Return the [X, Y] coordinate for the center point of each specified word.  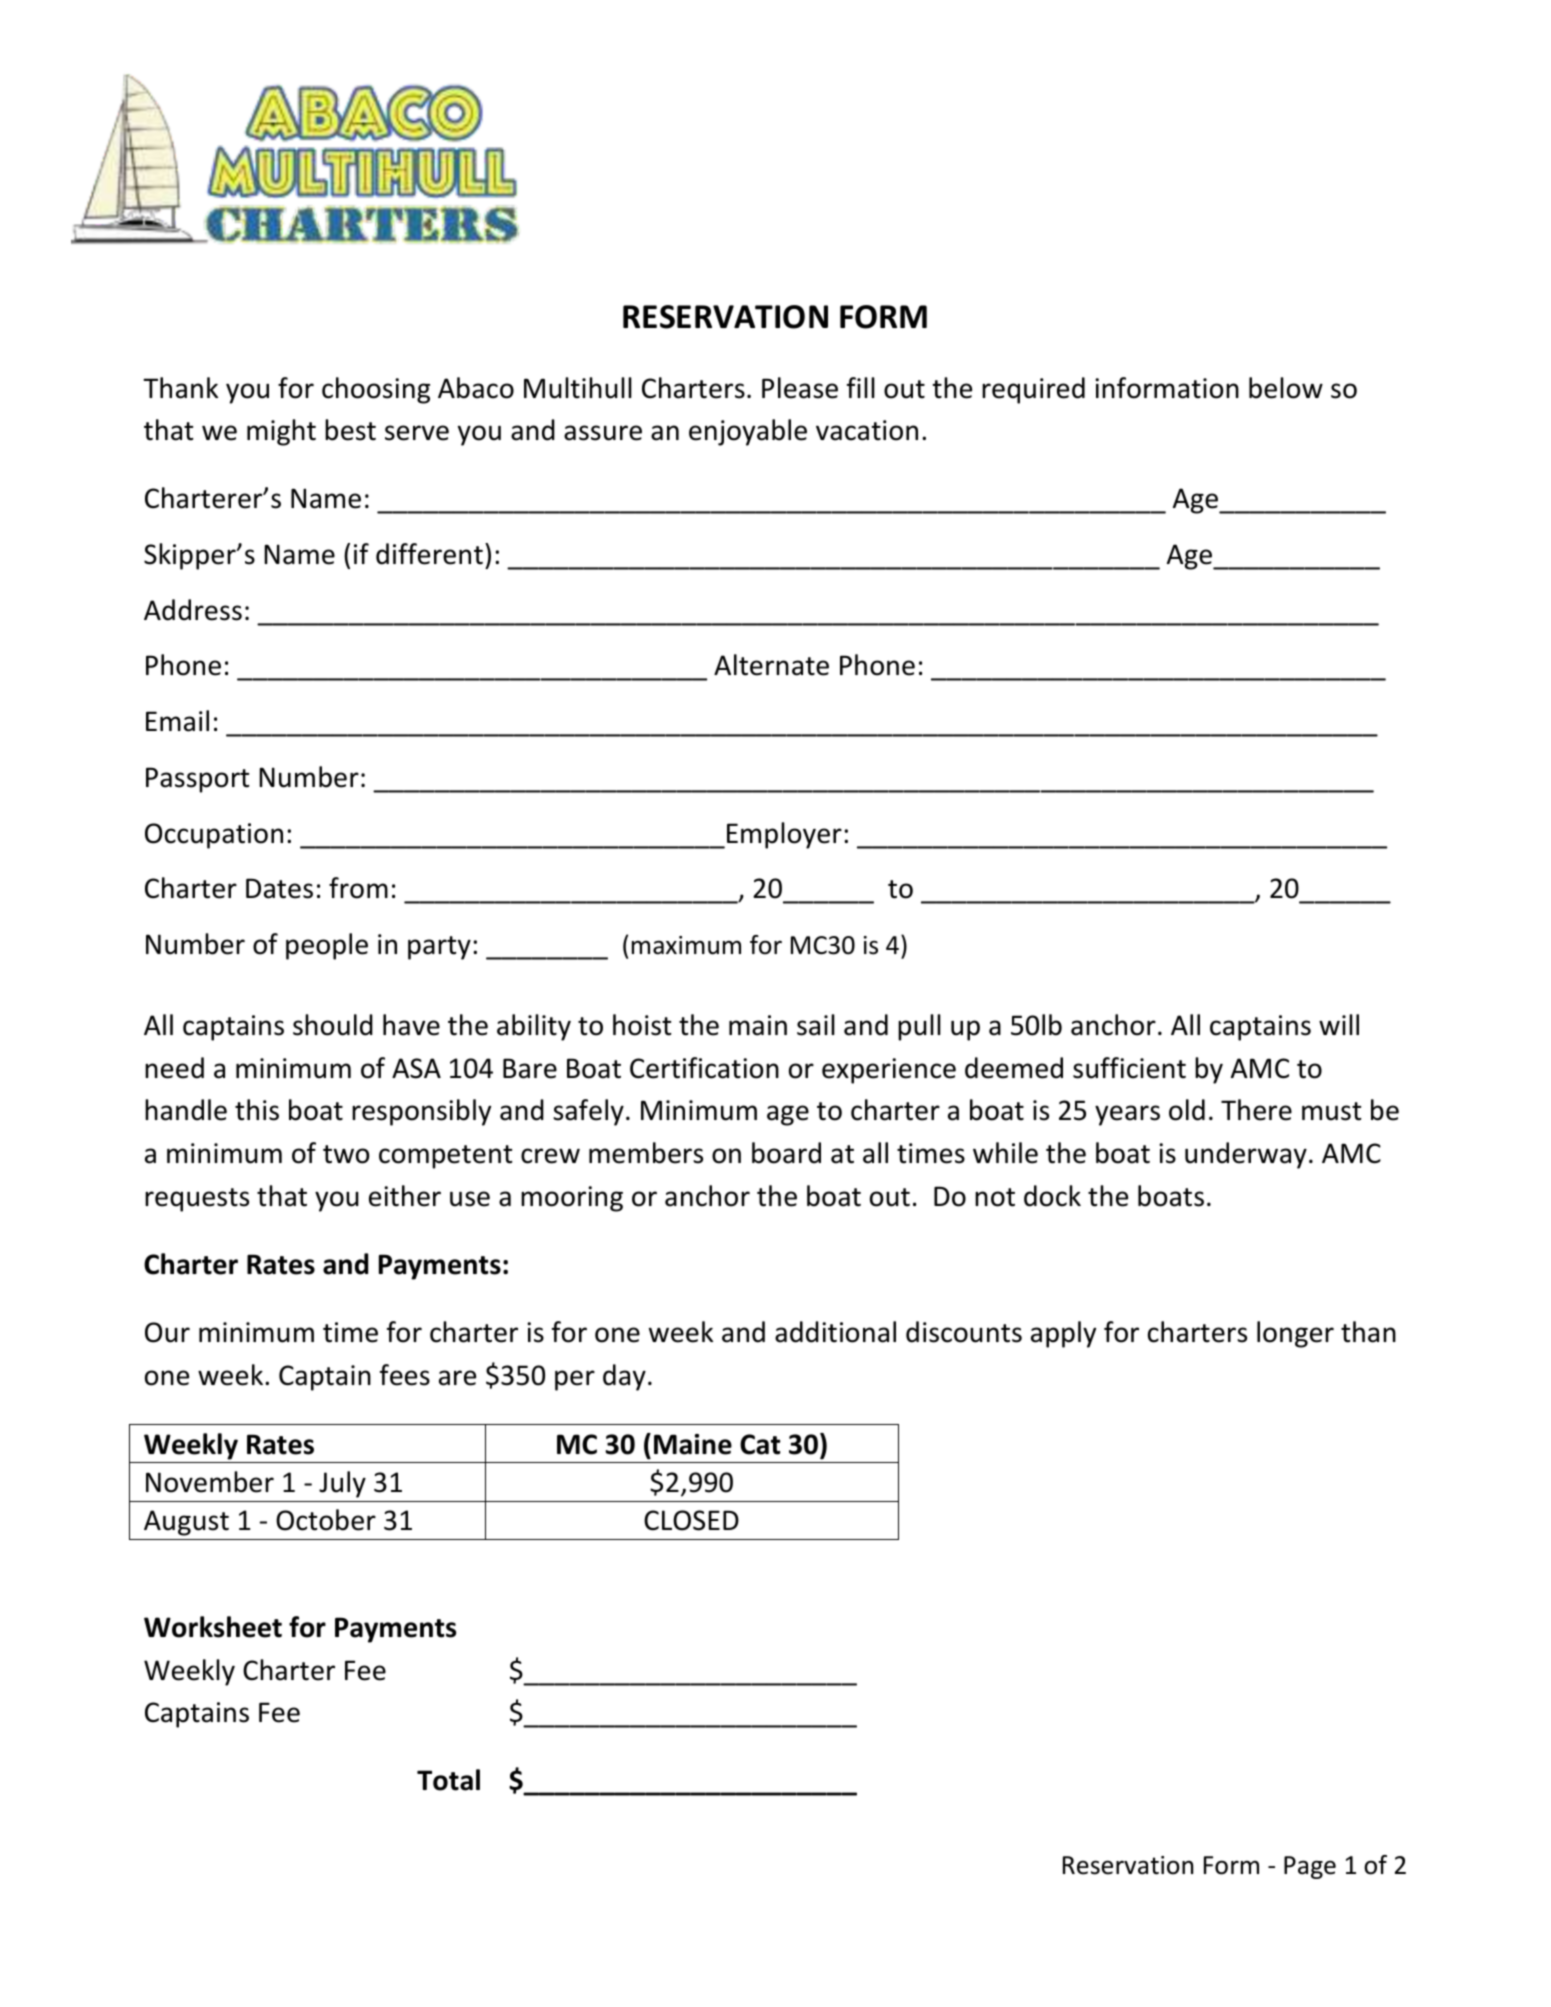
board [786, 1153]
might [281, 432]
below [1286, 388]
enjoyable [748, 432]
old [1187, 1110]
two [346, 1154]
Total [448, 1780]
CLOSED [691, 1520]
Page [1310, 1867]
